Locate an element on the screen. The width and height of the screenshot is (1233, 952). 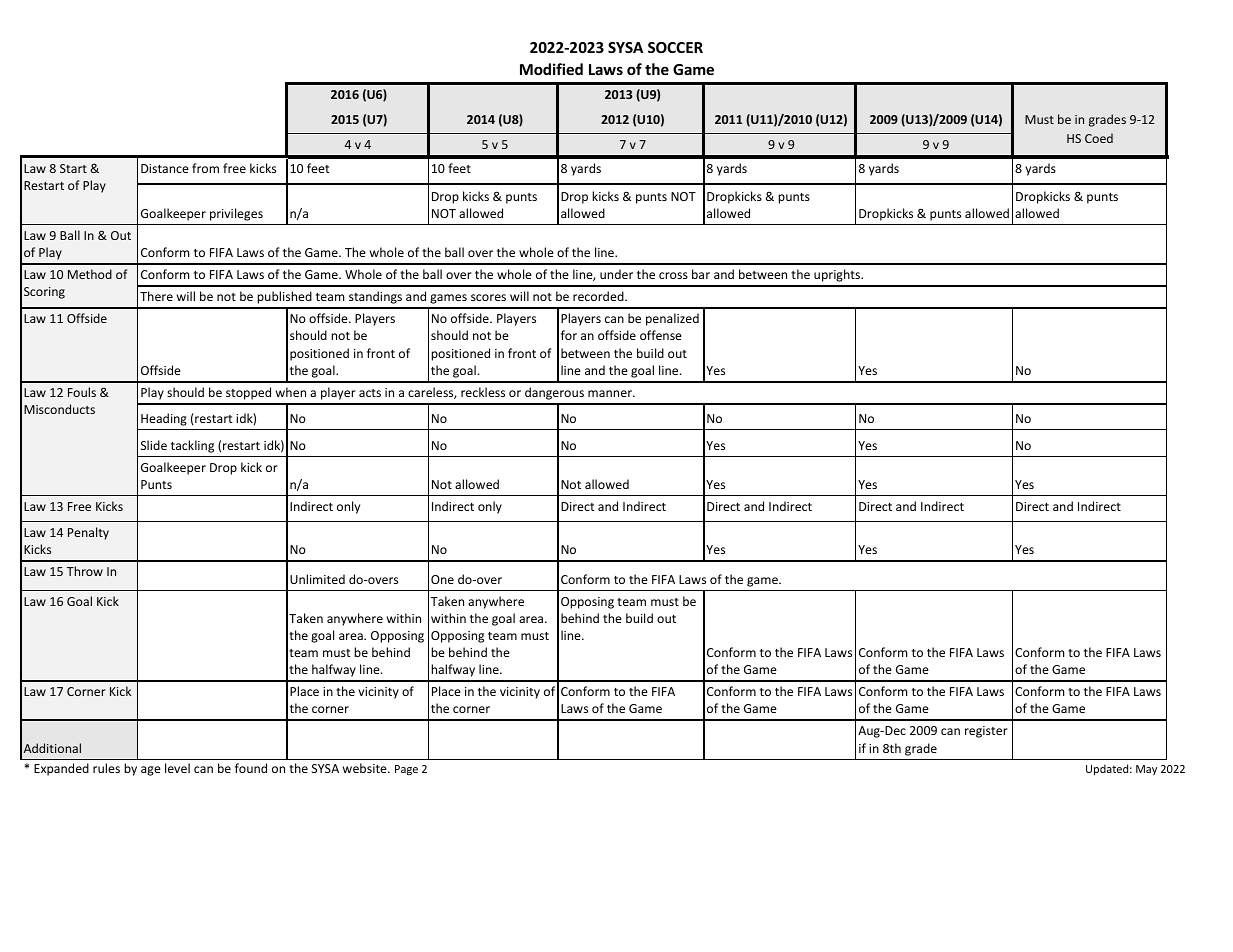
level is located at coordinates (177, 768).
